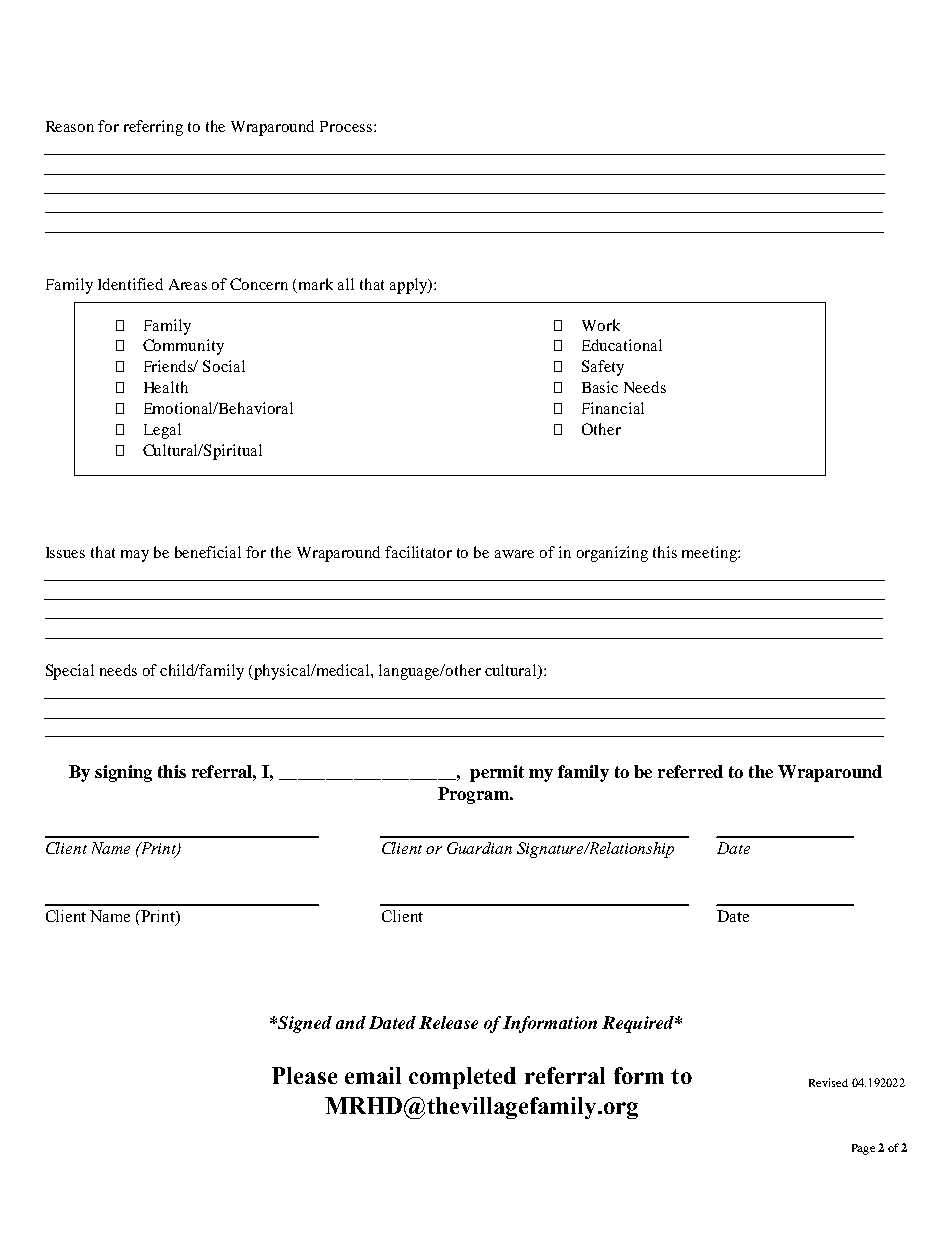 The image size is (952, 1233). I want to click on Work, so click(601, 325).
